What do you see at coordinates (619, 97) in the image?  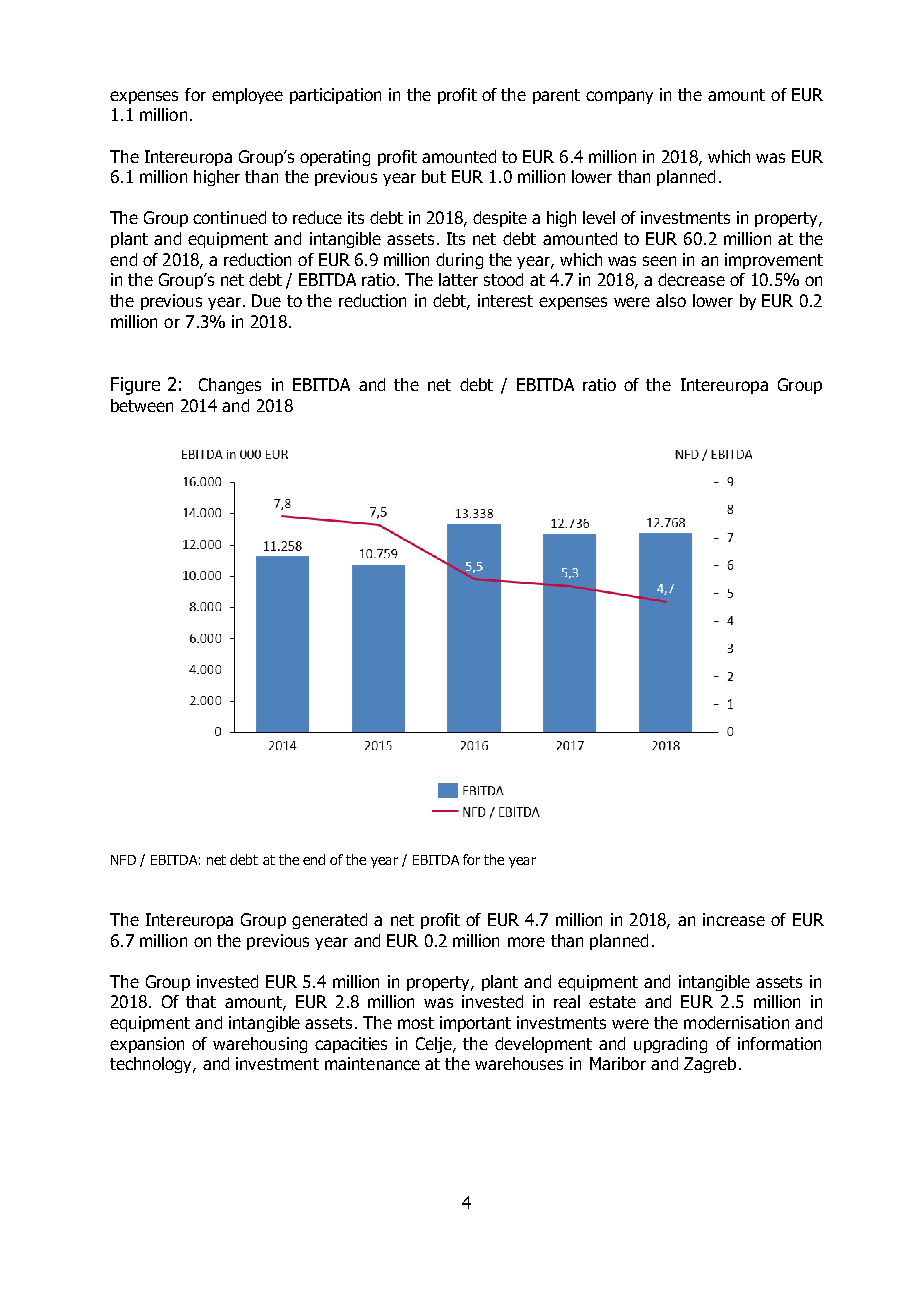 I see `company` at bounding box center [619, 97].
